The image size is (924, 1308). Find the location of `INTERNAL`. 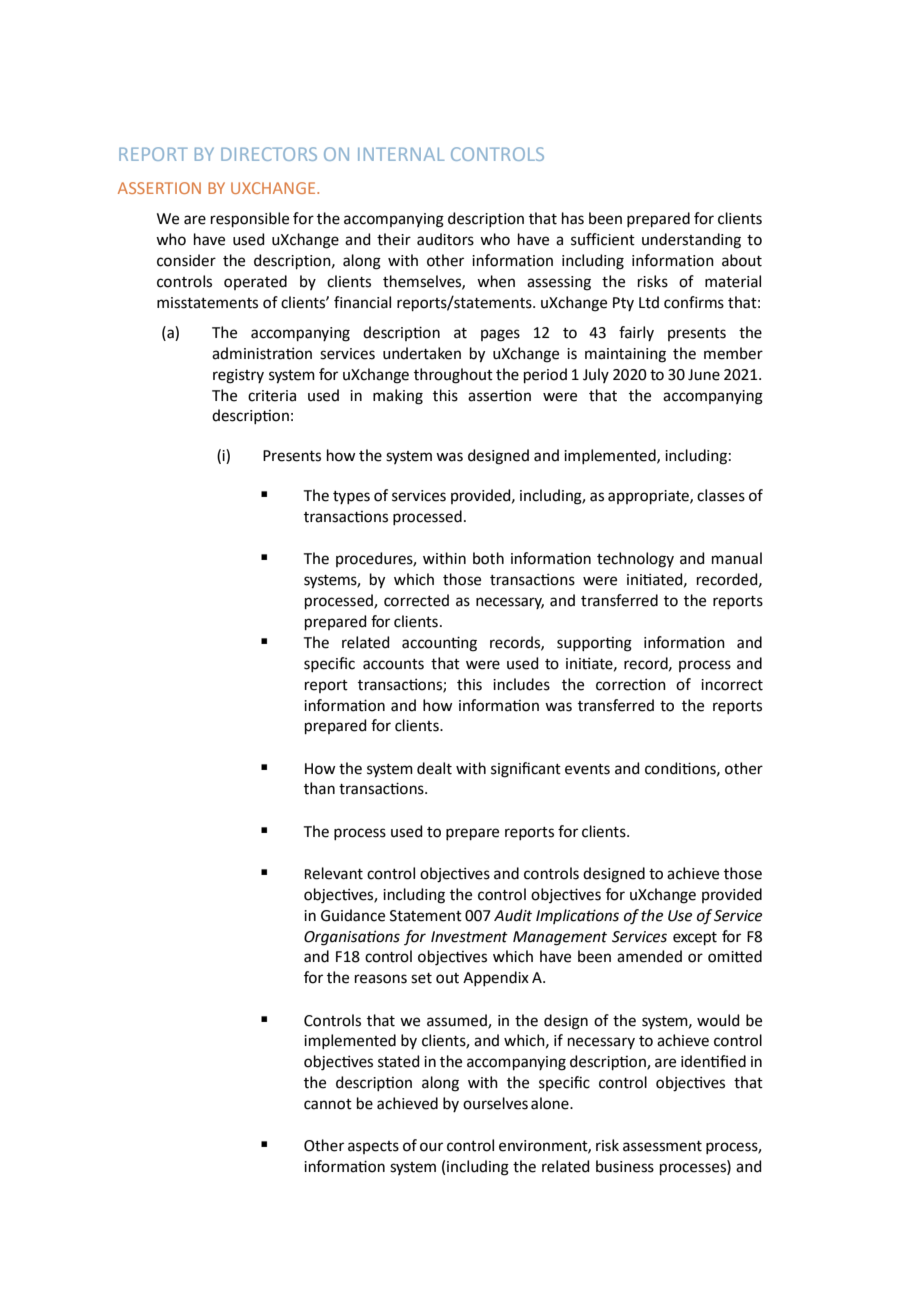

INTERNAL is located at coordinates (401, 154).
